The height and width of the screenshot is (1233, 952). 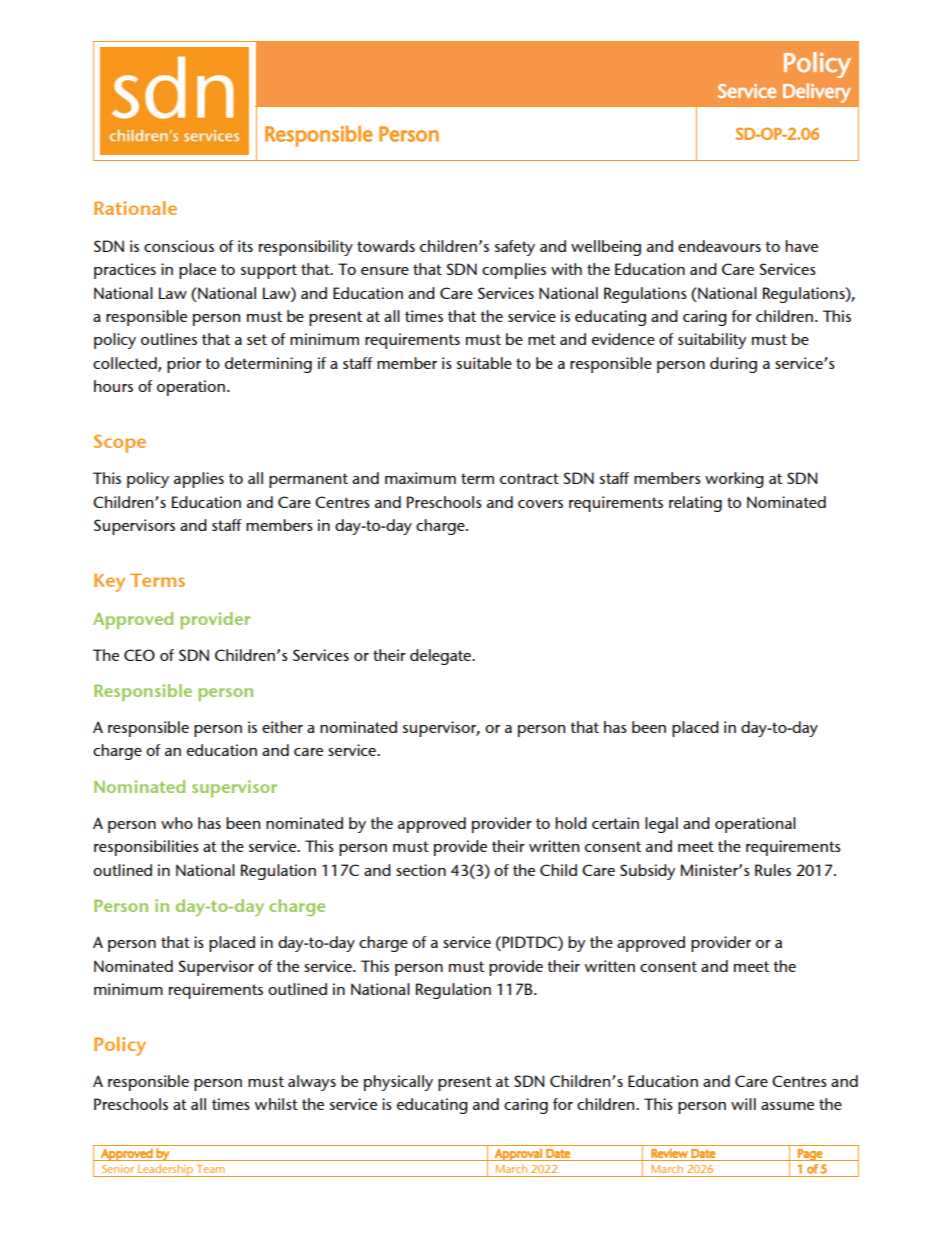 What do you see at coordinates (515, 248) in the screenshot?
I see `safety` at bounding box center [515, 248].
